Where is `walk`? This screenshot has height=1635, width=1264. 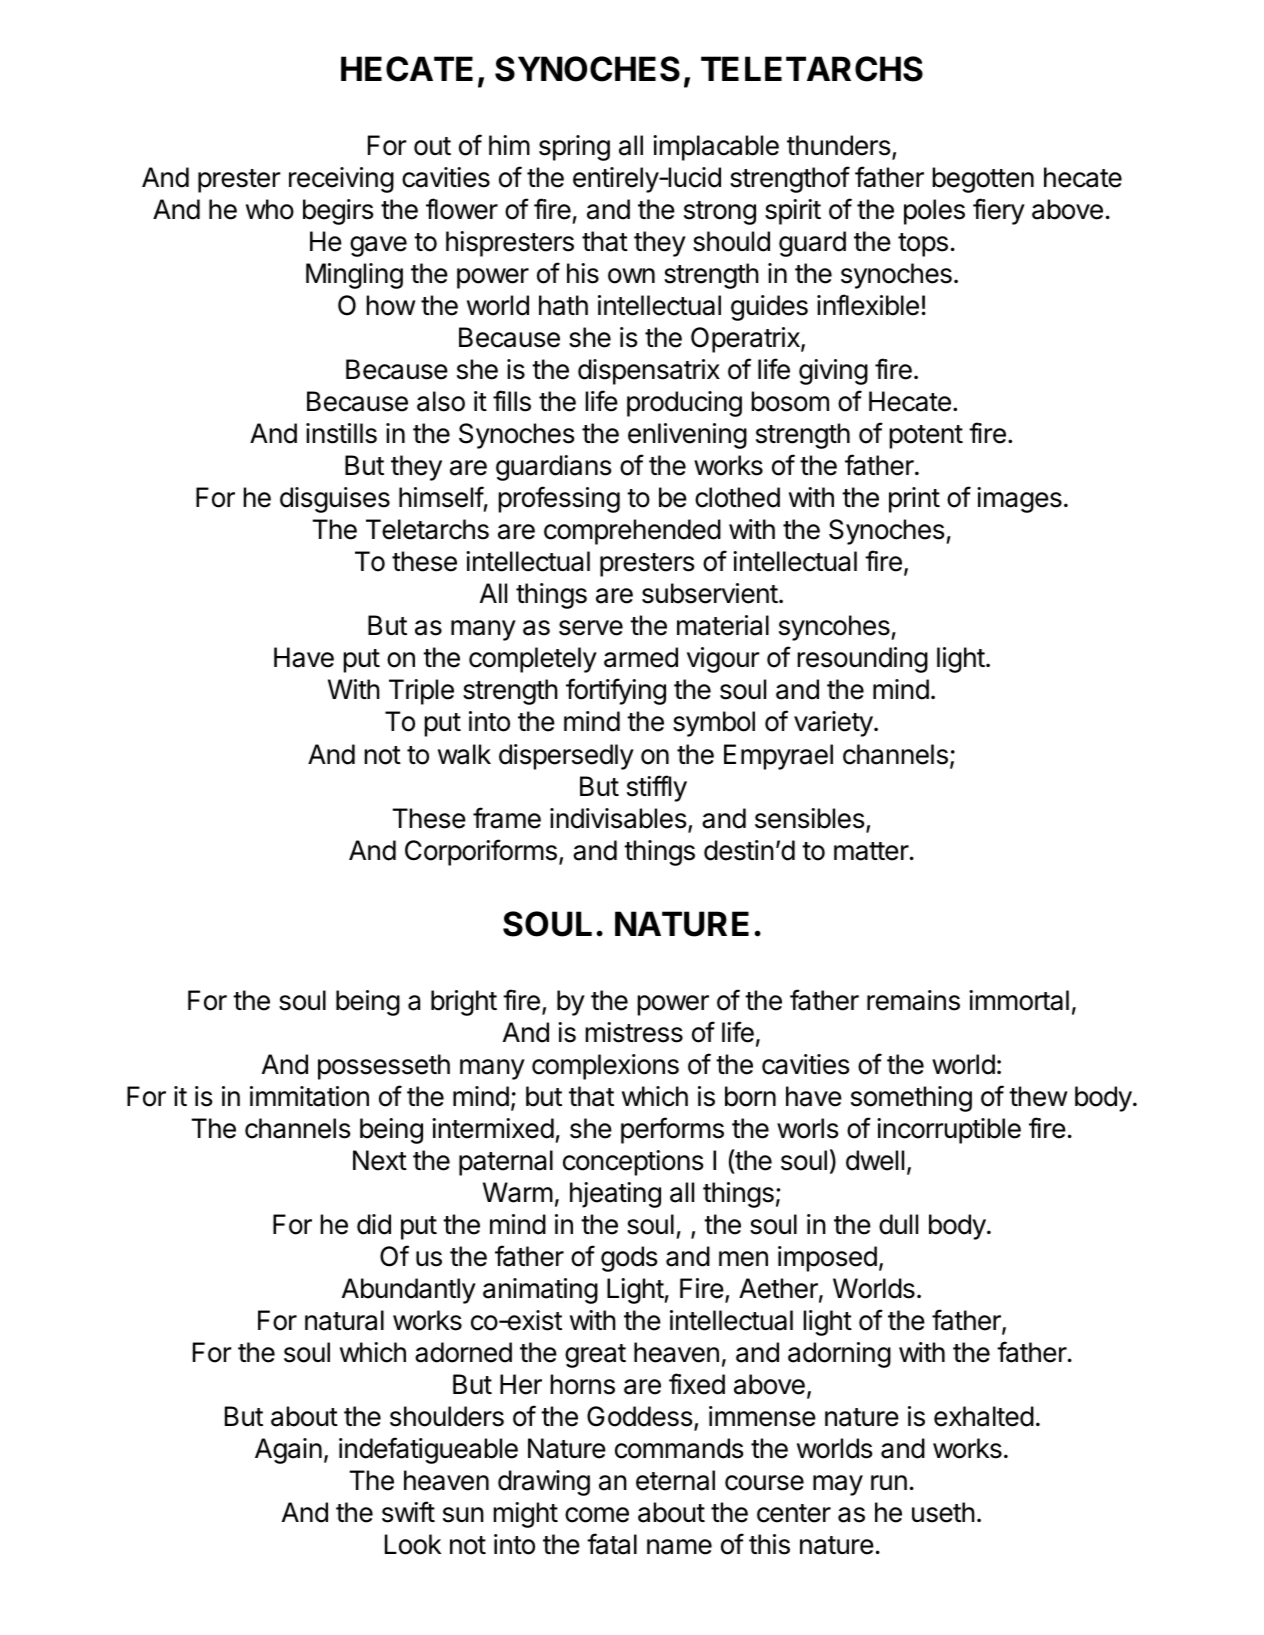 walk is located at coordinates (464, 754).
